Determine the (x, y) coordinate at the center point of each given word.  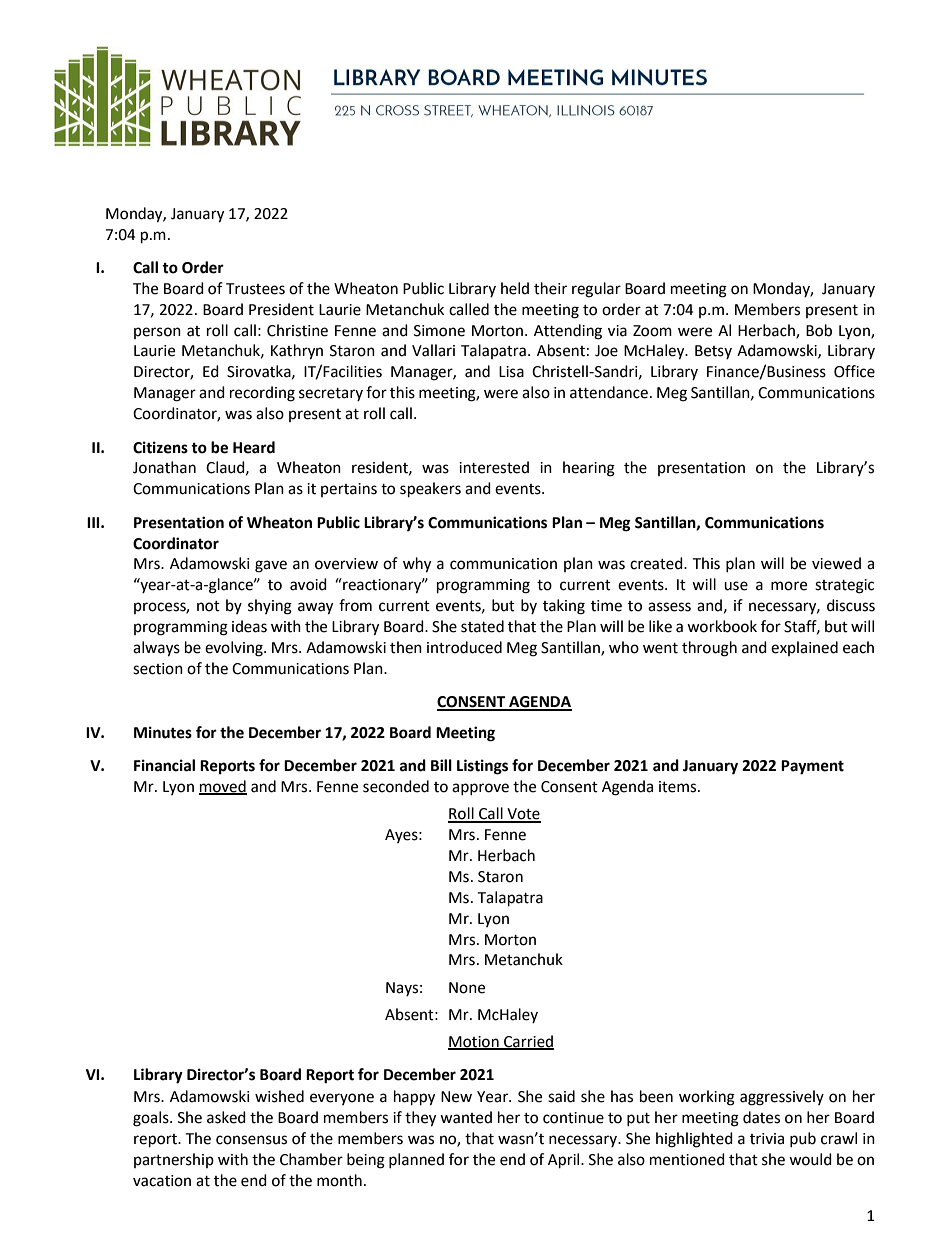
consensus (251, 1140)
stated (482, 626)
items (679, 787)
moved (223, 787)
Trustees (255, 289)
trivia (767, 1139)
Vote (523, 815)
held (515, 288)
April (565, 1161)
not (208, 606)
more (789, 586)
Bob (819, 330)
